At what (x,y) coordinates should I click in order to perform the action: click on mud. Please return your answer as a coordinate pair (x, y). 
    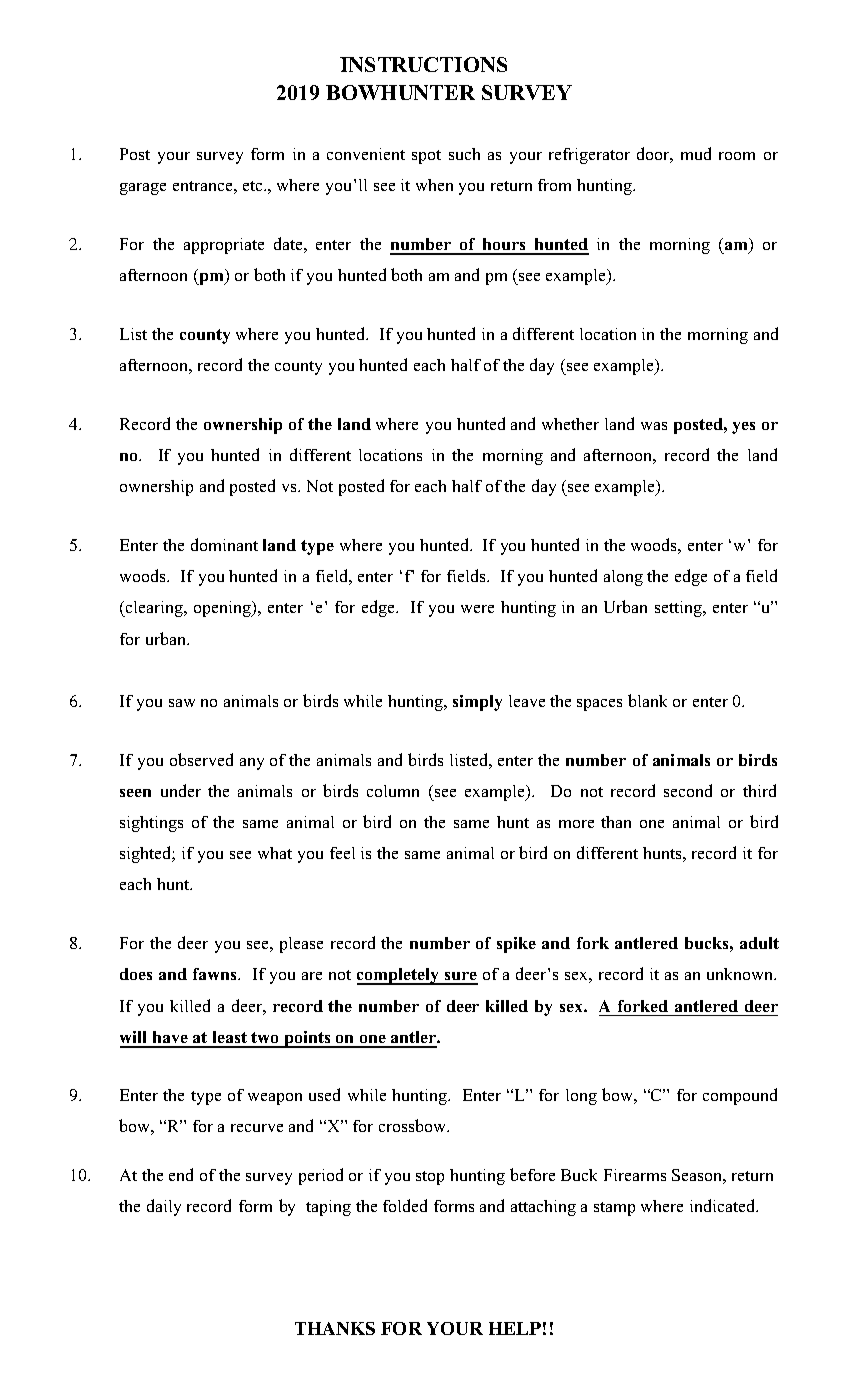
    Looking at the image, I should click on (696, 153).
